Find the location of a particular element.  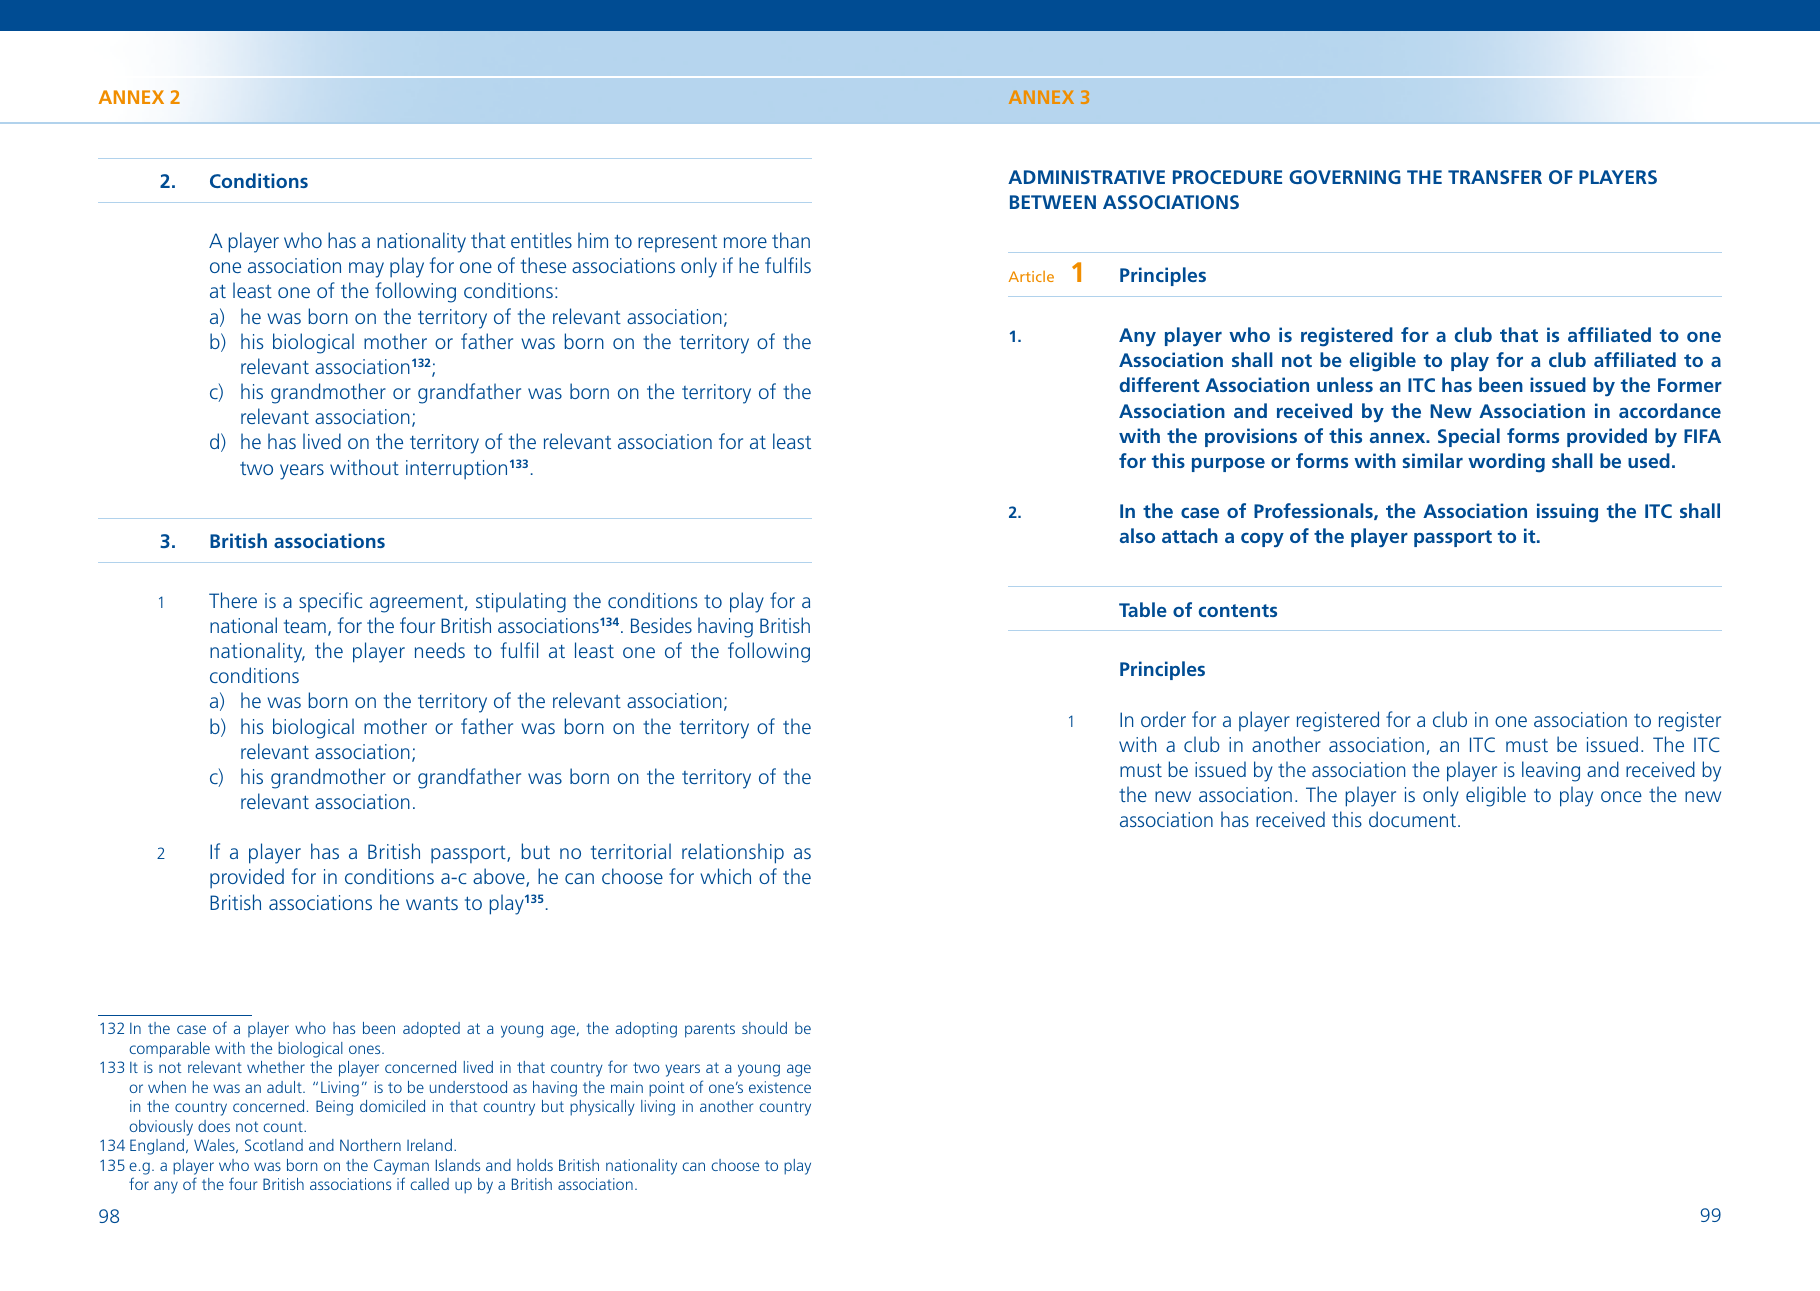

TRANSFER is located at coordinates (1495, 177).
